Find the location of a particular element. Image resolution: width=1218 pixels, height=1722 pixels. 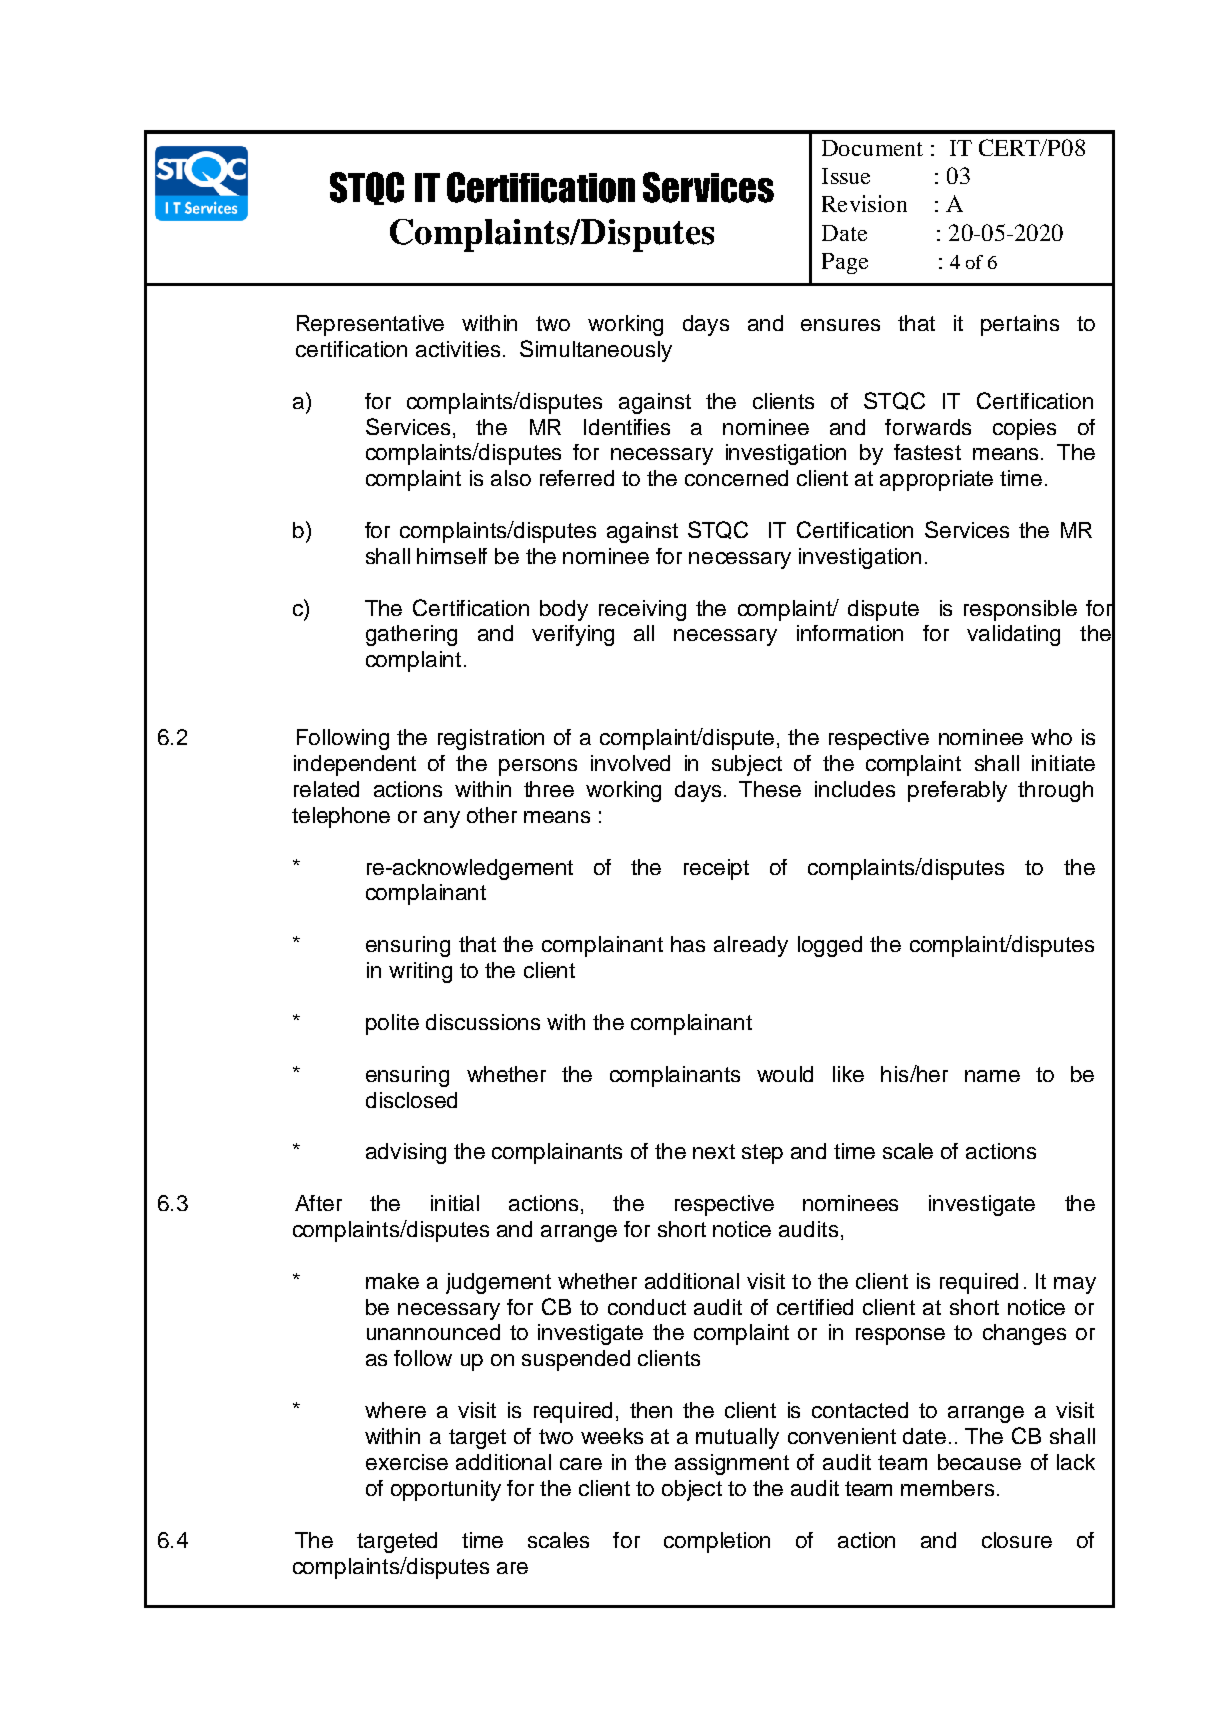

receipt is located at coordinates (716, 869).
